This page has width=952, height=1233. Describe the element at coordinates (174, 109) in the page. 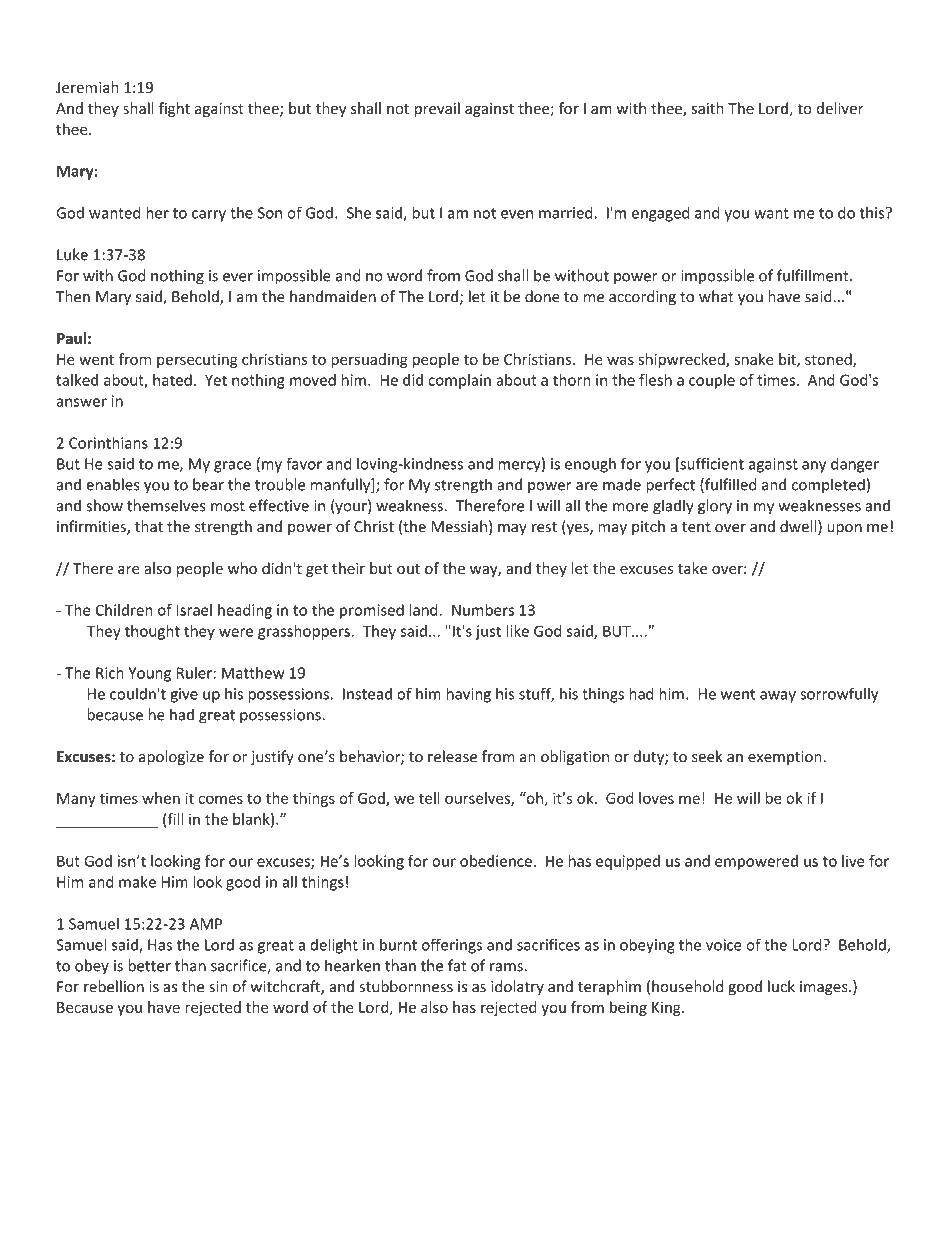

I see `fight` at that location.
